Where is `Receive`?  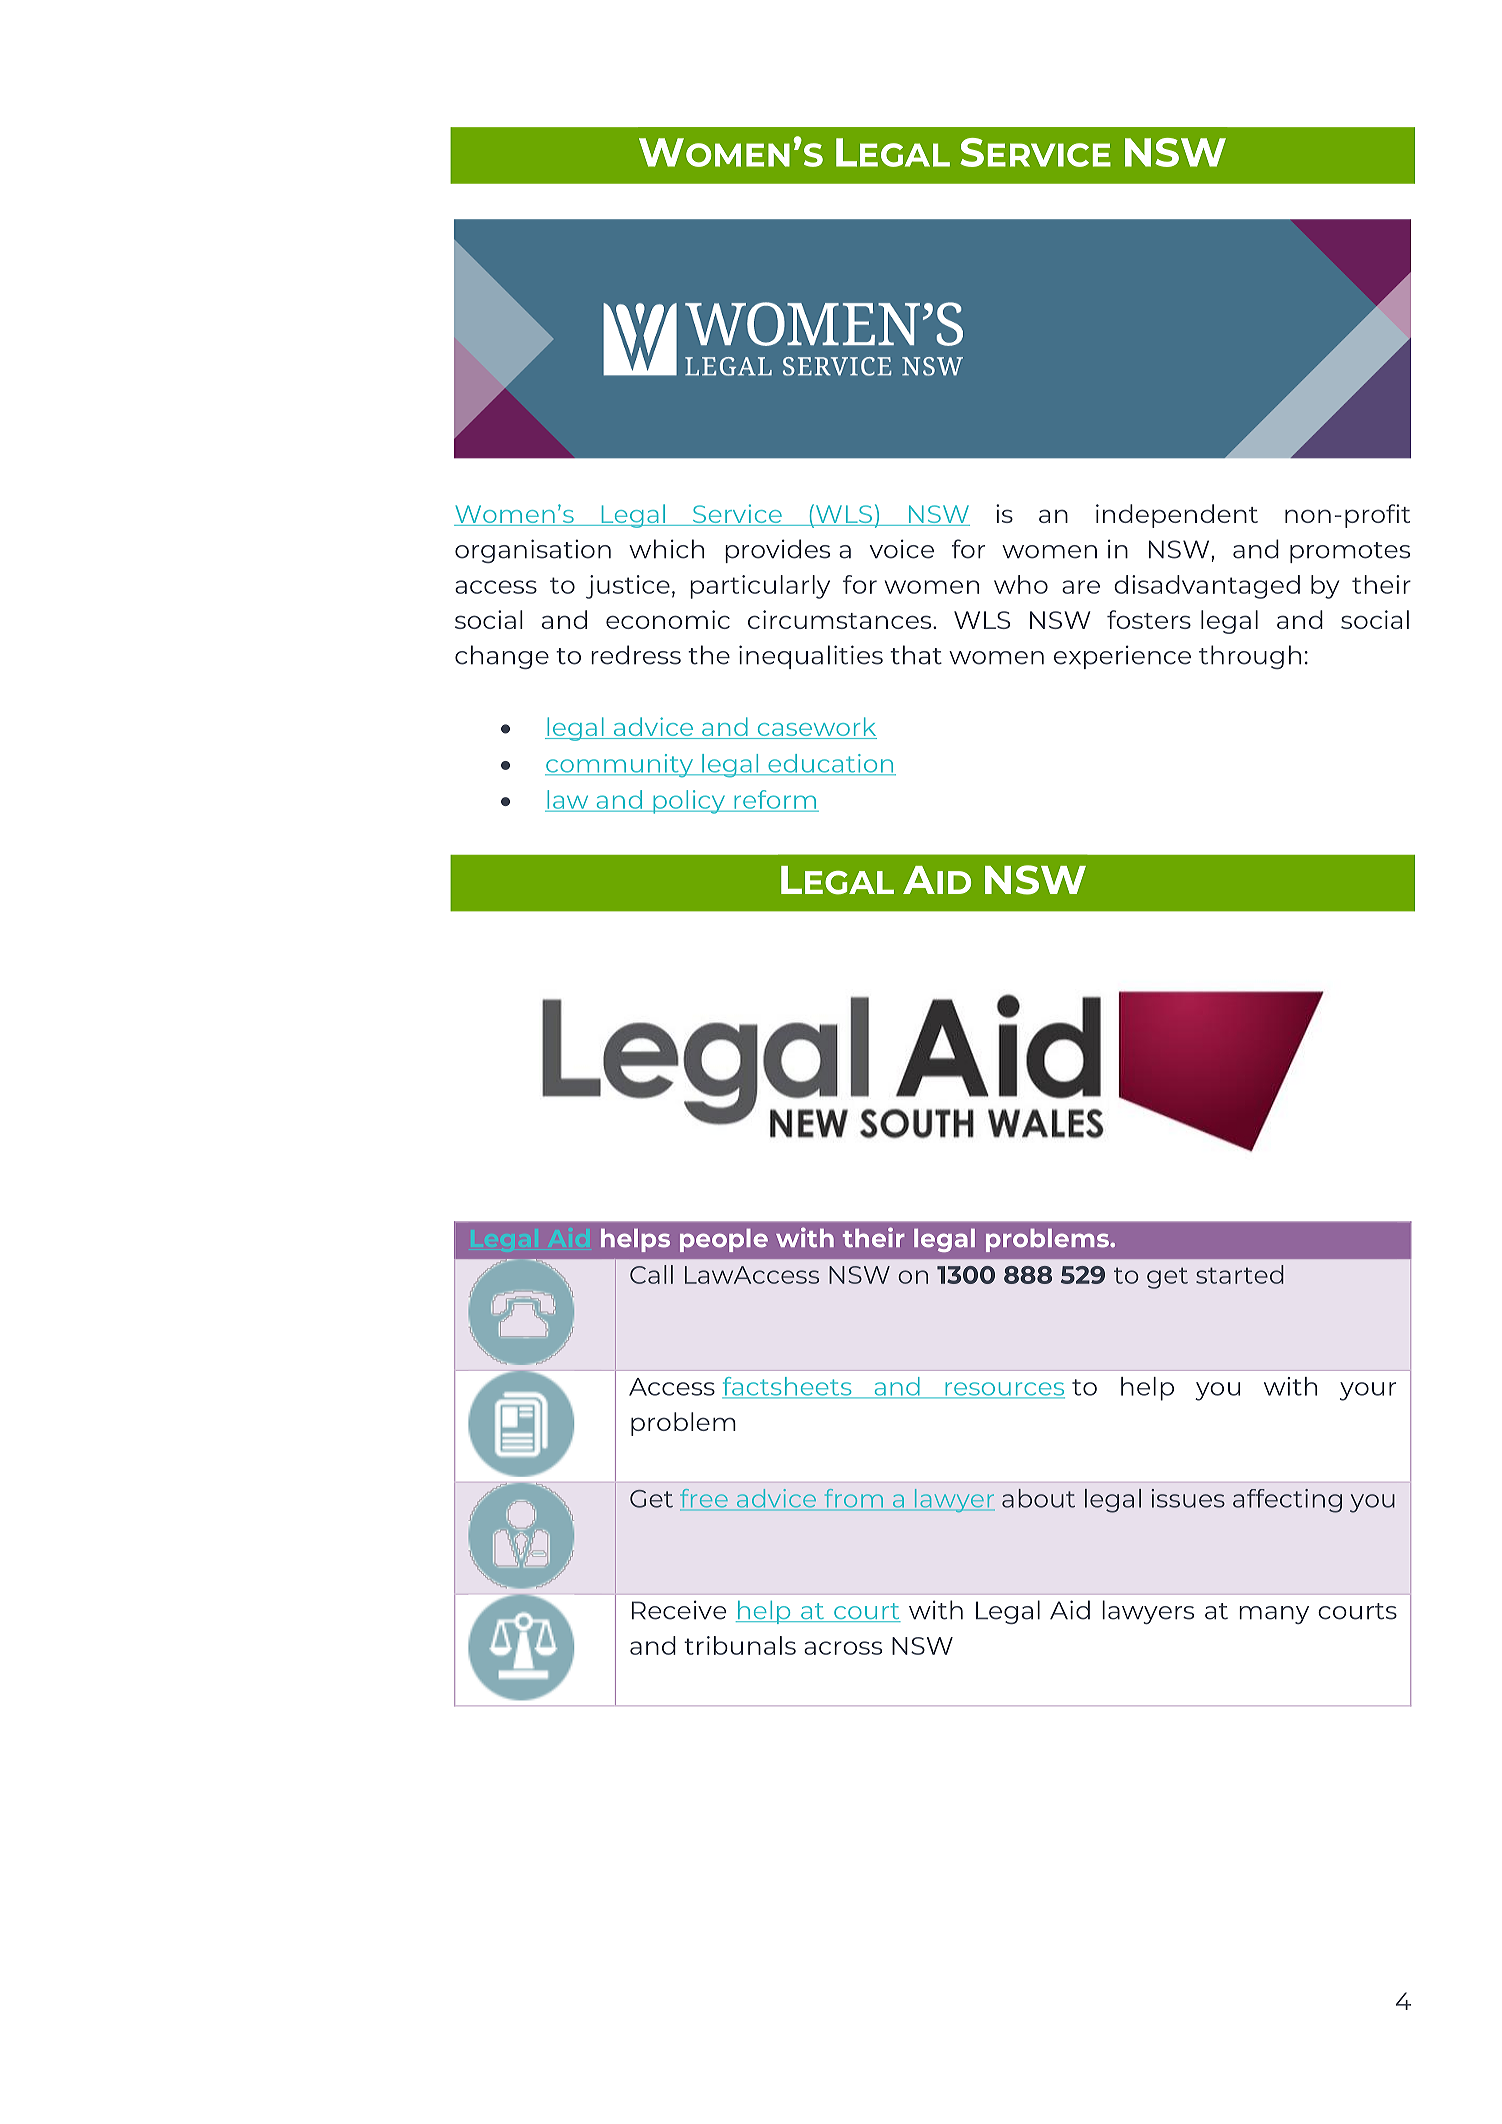
Receive is located at coordinates (679, 1610).
